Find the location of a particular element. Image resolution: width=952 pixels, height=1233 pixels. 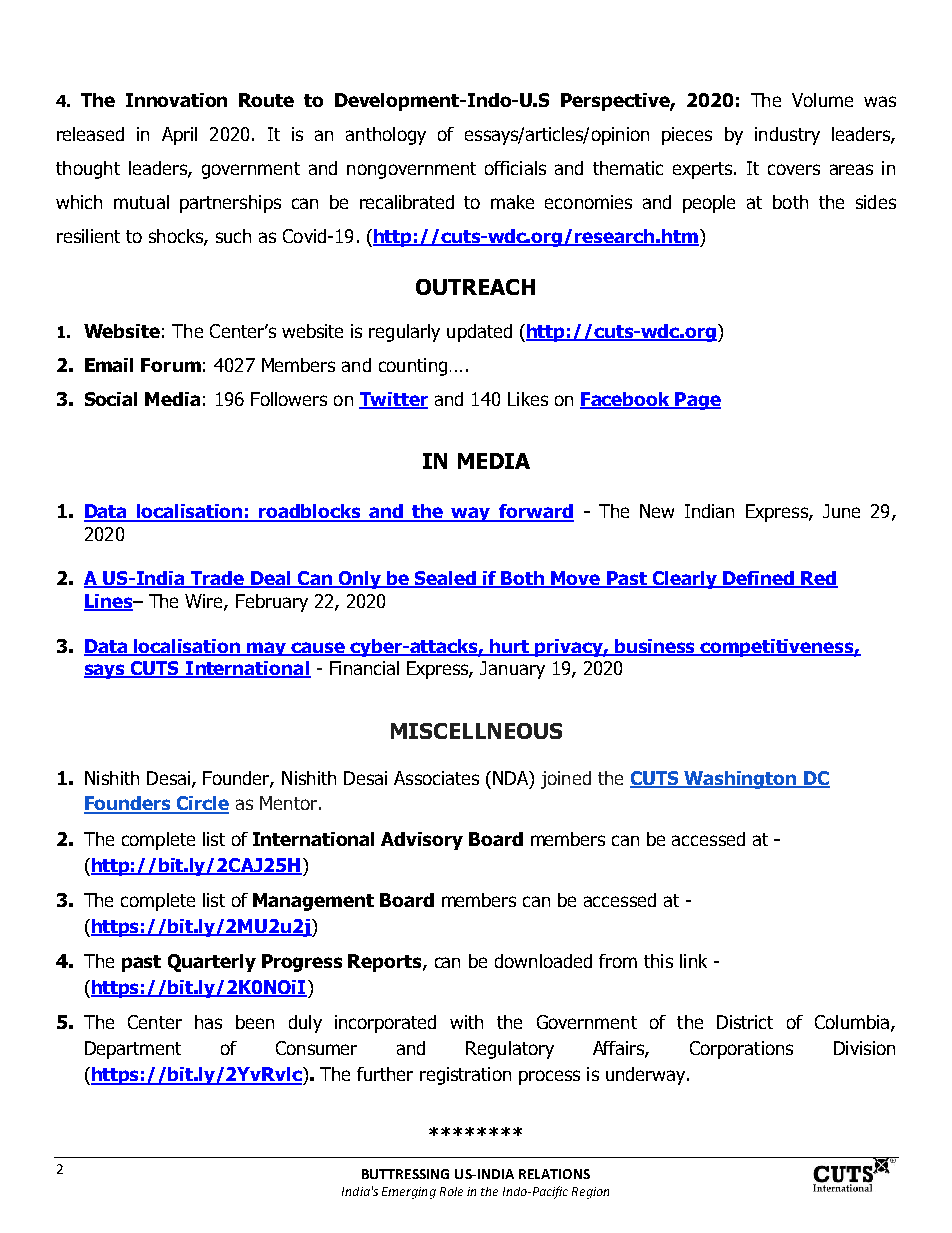

Role is located at coordinates (451, 1191).
